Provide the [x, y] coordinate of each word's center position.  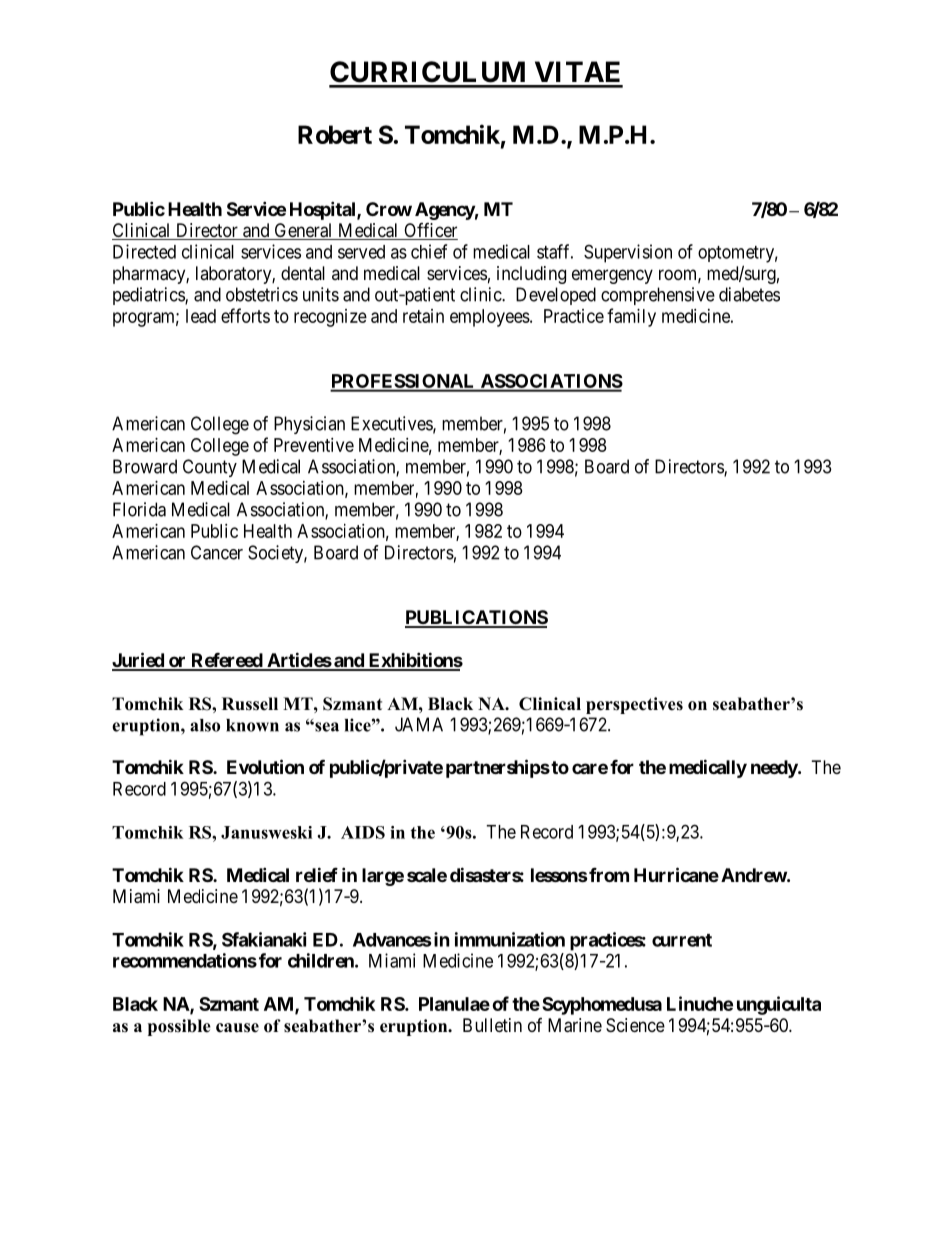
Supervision [628, 253]
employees [490, 318]
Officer [430, 231]
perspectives [634, 705]
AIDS [363, 832]
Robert [335, 134]
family [631, 317]
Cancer [217, 552]
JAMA [419, 724]
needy [775, 769]
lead [201, 316]
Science [635, 1025]
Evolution [265, 766]
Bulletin [492, 1025]
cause [237, 1028]
